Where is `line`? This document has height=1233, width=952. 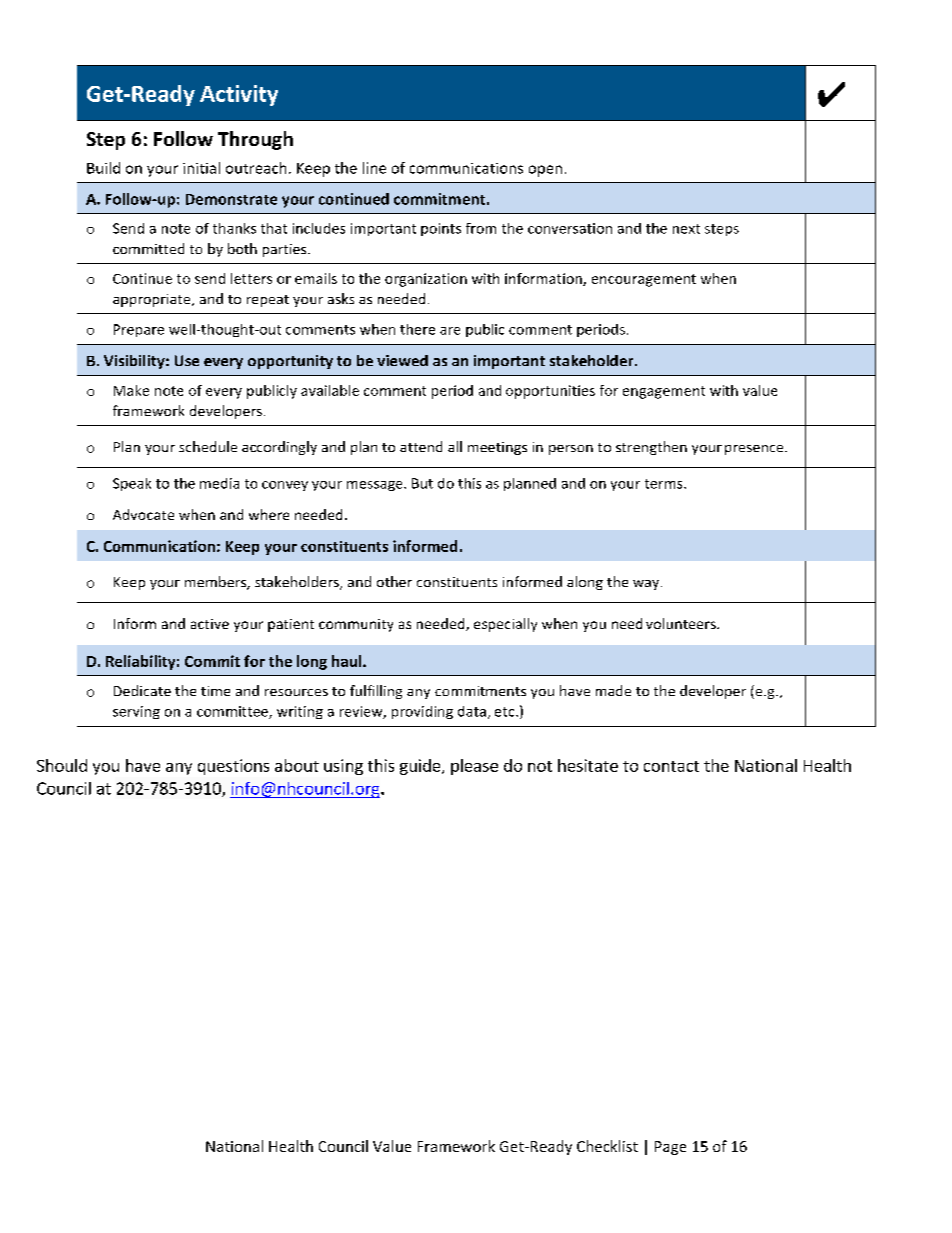
line is located at coordinates (374, 168).
